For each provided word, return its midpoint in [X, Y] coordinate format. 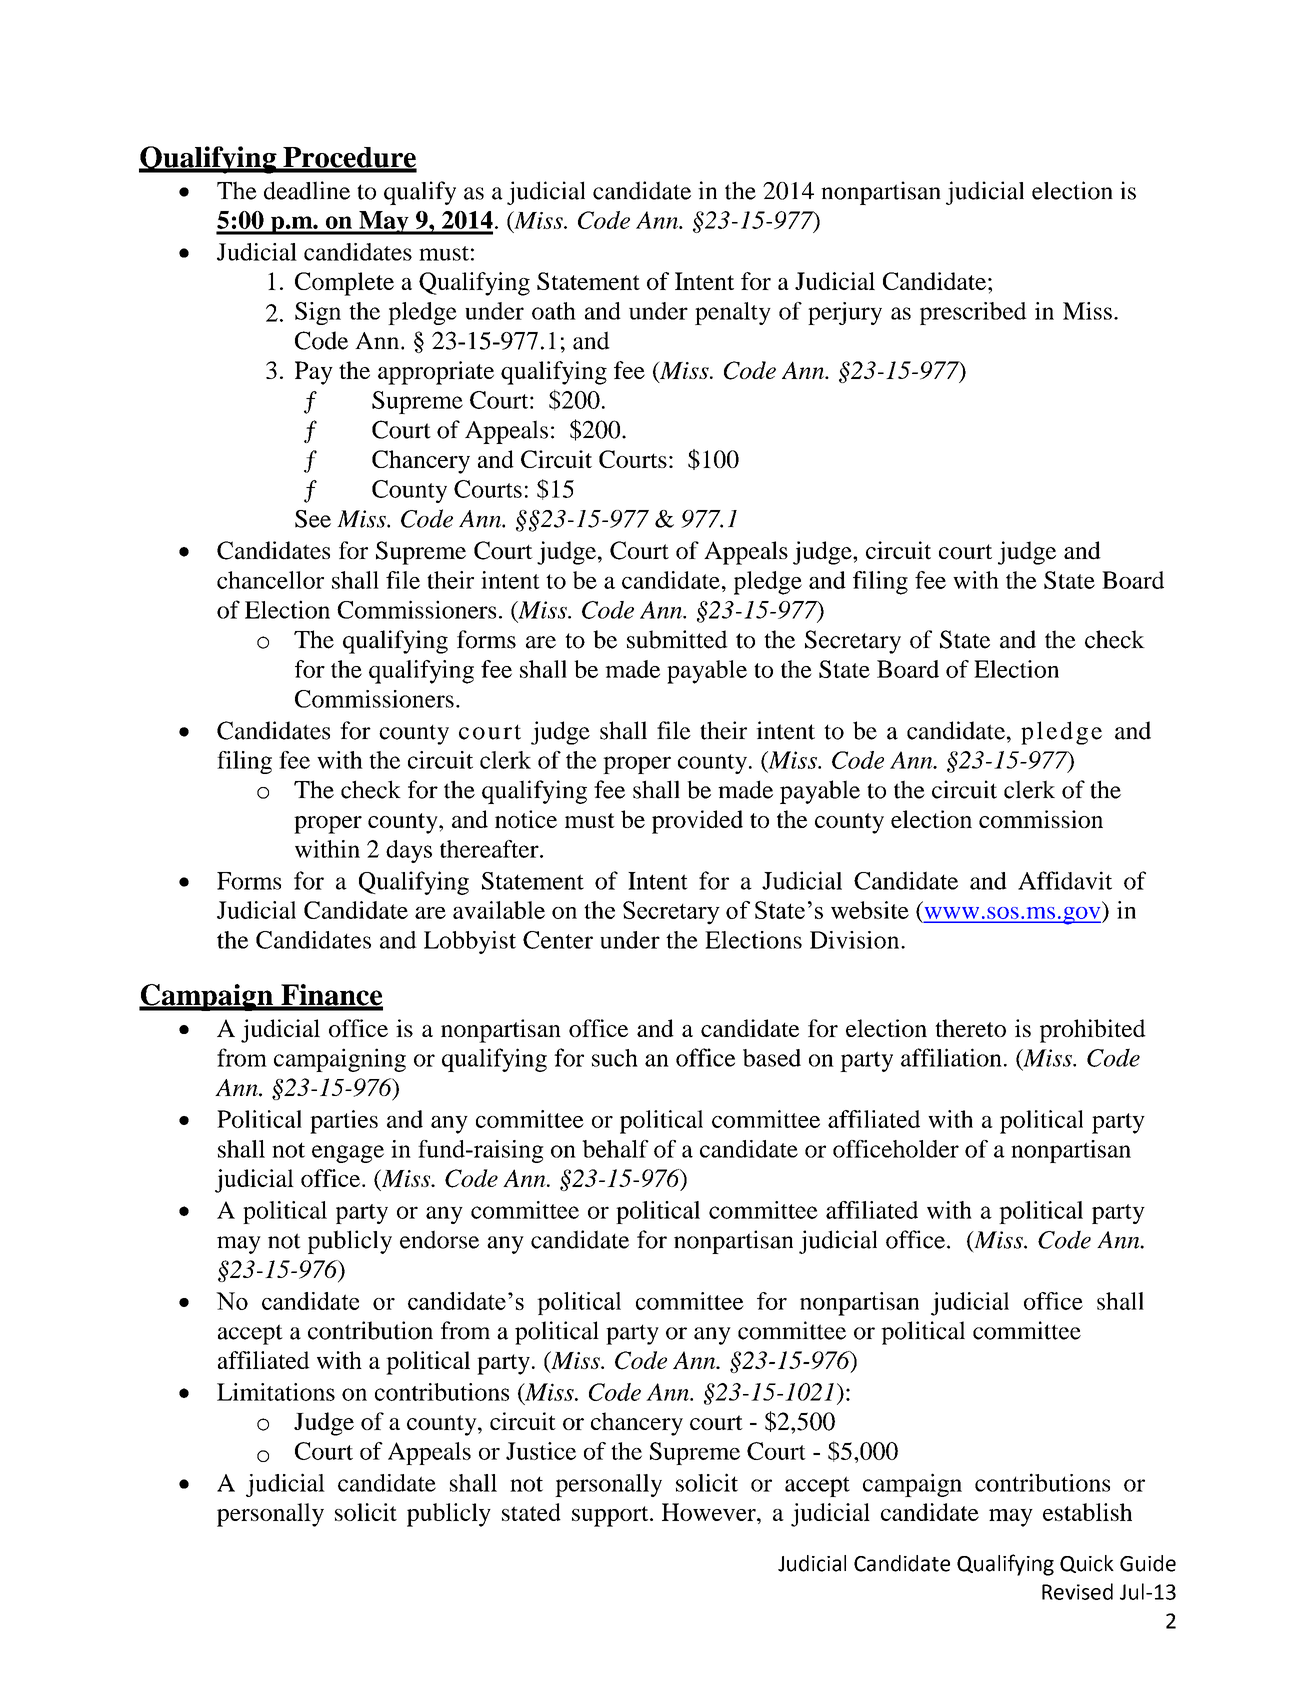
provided [697, 822]
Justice [541, 1451]
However [710, 1512]
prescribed [973, 313]
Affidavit [1065, 880]
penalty [733, 313]
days [409, 851]
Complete [344, 284]
